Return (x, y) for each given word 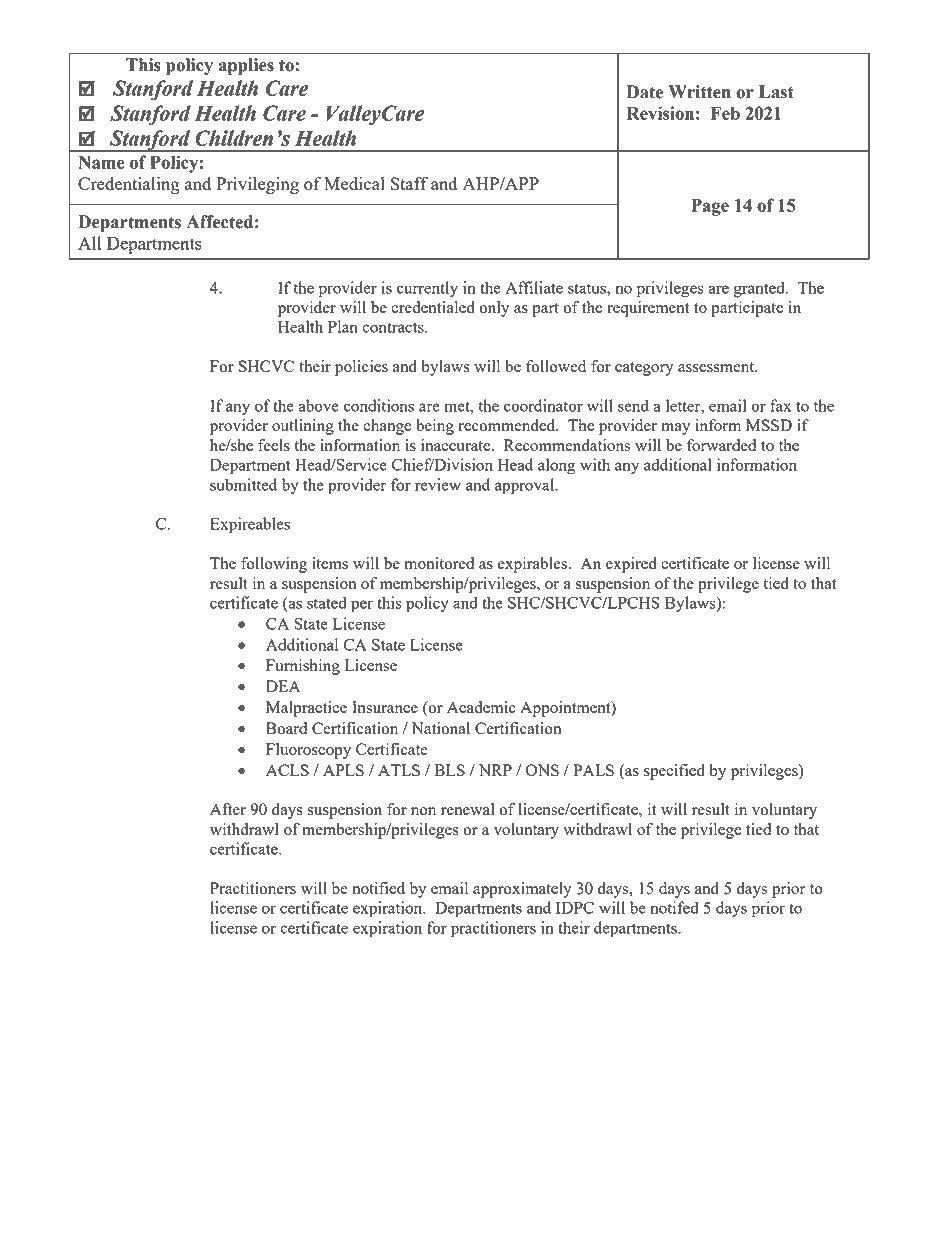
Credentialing (129, 185)
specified (674, 772)
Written (699, 92)
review (438, 484)
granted (760, 289)
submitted (243, 484)
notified (378, 888)
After (228, 809)
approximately (522, 890)
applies (246, 66)
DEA (283, 686)
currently (427, 289)
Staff (409, 183)
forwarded (721, 445)
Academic (481, 707)
